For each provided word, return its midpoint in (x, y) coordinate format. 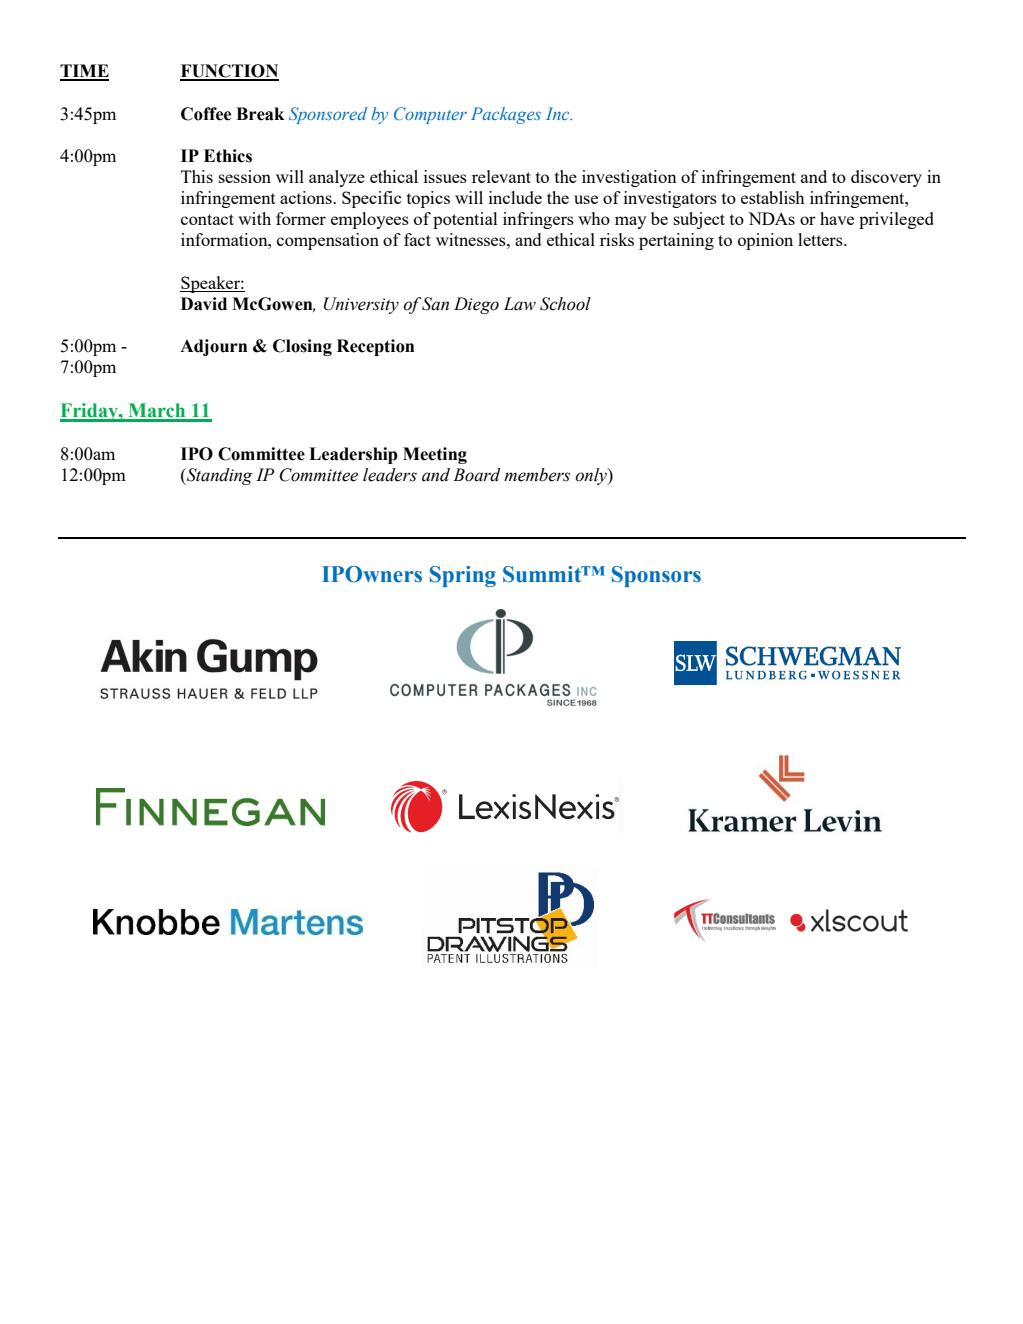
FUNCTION (229, 72)
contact (207, 219)
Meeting (435, 455)
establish (773, 197)
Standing (218, 476)
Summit (543, 574)
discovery (886, 178)
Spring (463, 576)
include (515, 197)
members (537, 475)
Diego (476, 305)
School (565, 304)
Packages (506, 115)
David (204, 304)
